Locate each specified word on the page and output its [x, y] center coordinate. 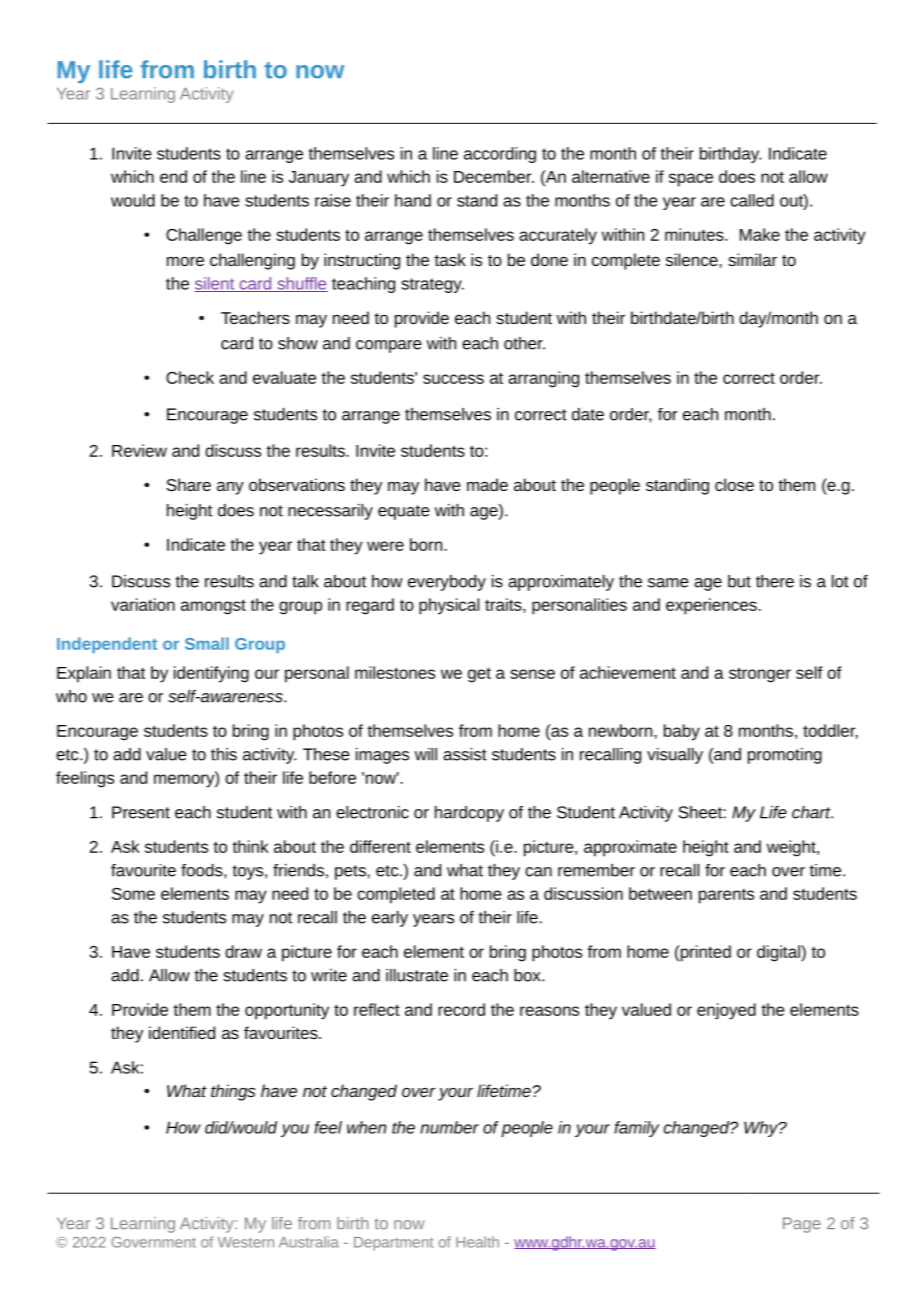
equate [404, 512]
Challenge [204, 236]
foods [203, 870]
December [494, 176]
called [752, 200]
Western [246, 1242]
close [734, 484]
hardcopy [469, 814]
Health [477, 1242]
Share [188, 484]
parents [726, 896]
